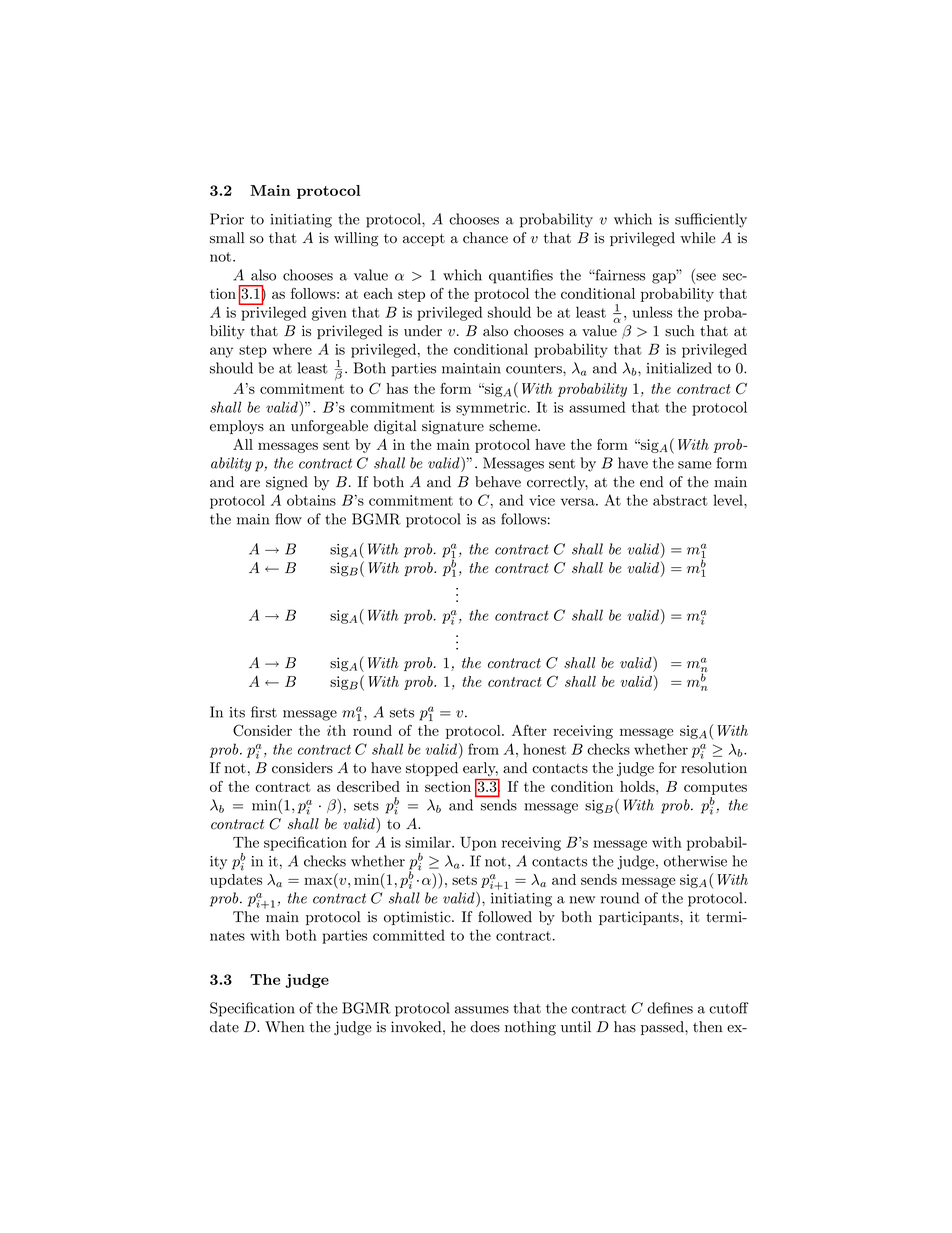 This screenshot has width=952, height=1233. What do you see at coordinates (453, 427) in the screenshot?
I see `signature` at bounding box center [453, 427].
